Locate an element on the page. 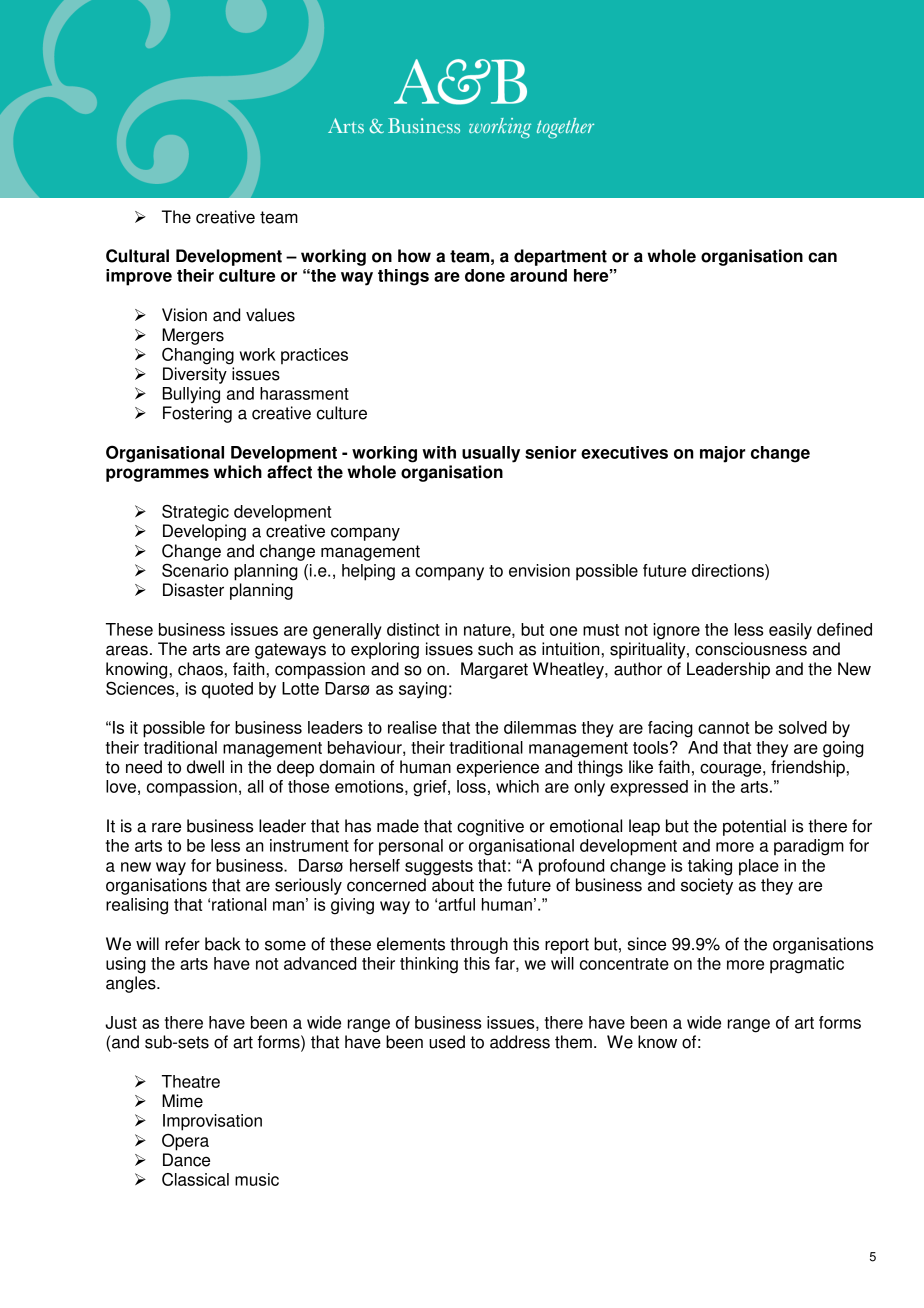 The height and width of the document is (1308, 924). rare is located at coordinates (166, 827).
